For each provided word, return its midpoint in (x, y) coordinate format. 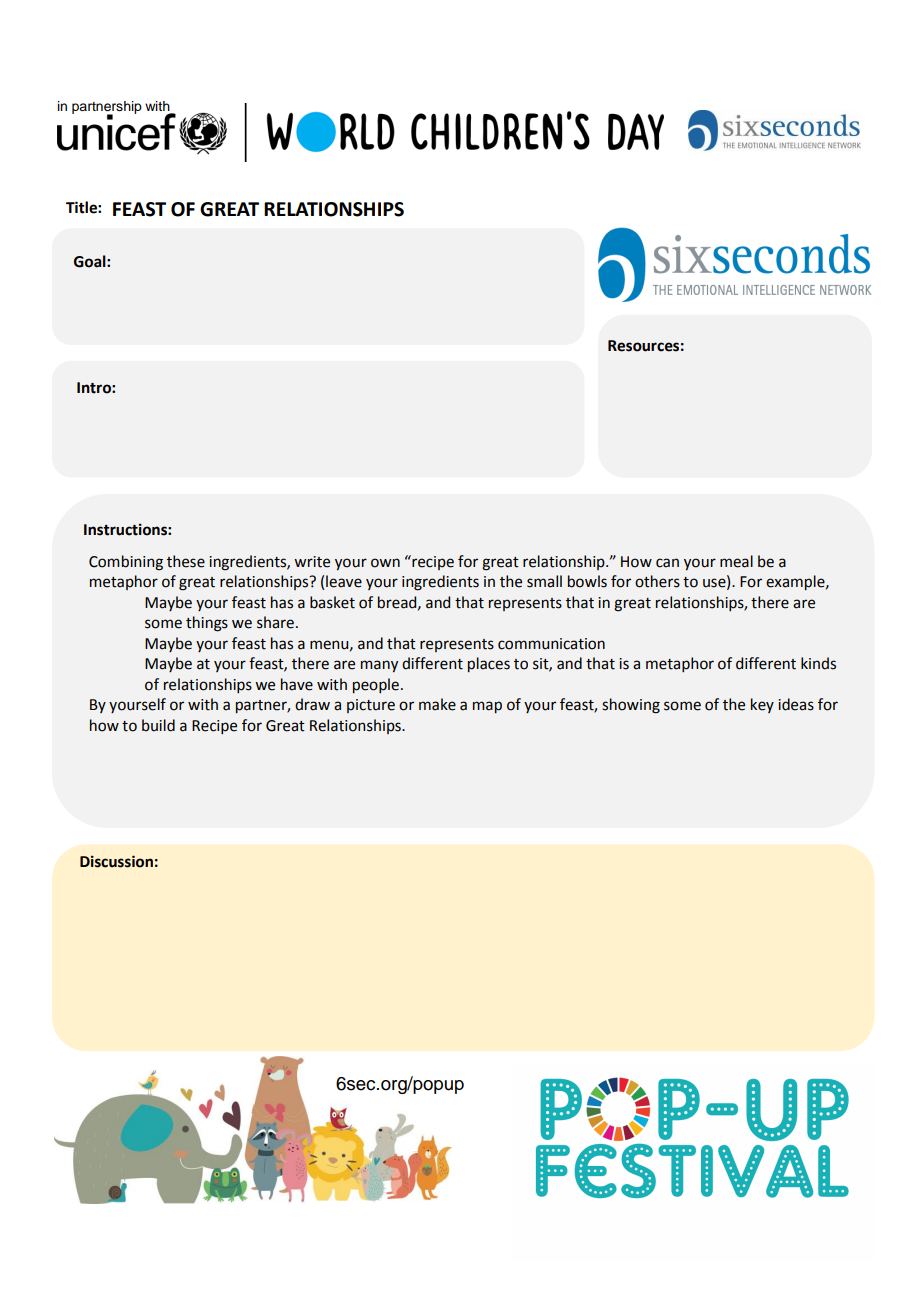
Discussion (116, 861)
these (186, 561)
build (158, 725)
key (762, 705)
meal (736, 561)
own (385, 563)
